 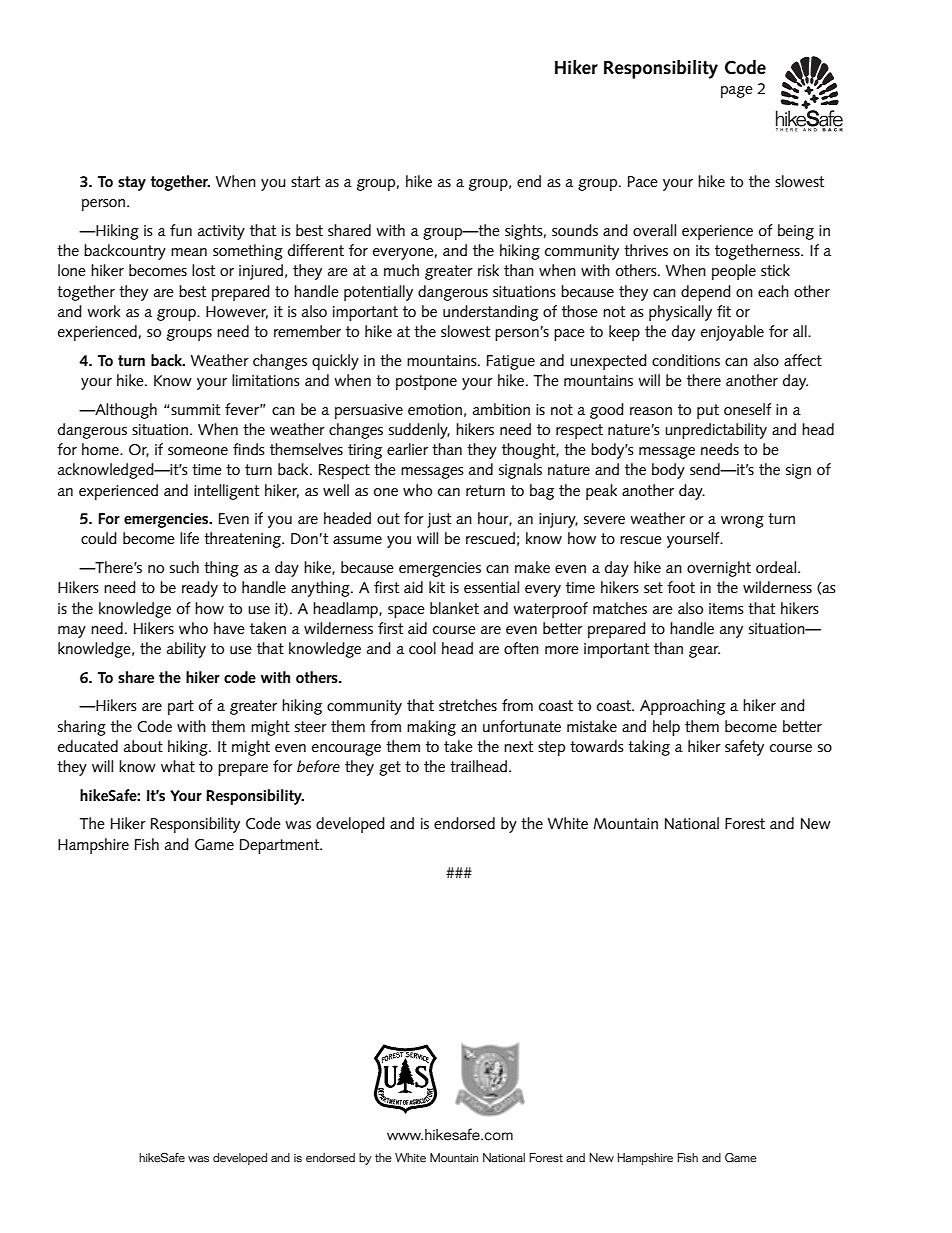 What do you see at coordinates (181, 230) in the document?
I see `fun` at bounding box center [181, 230].
